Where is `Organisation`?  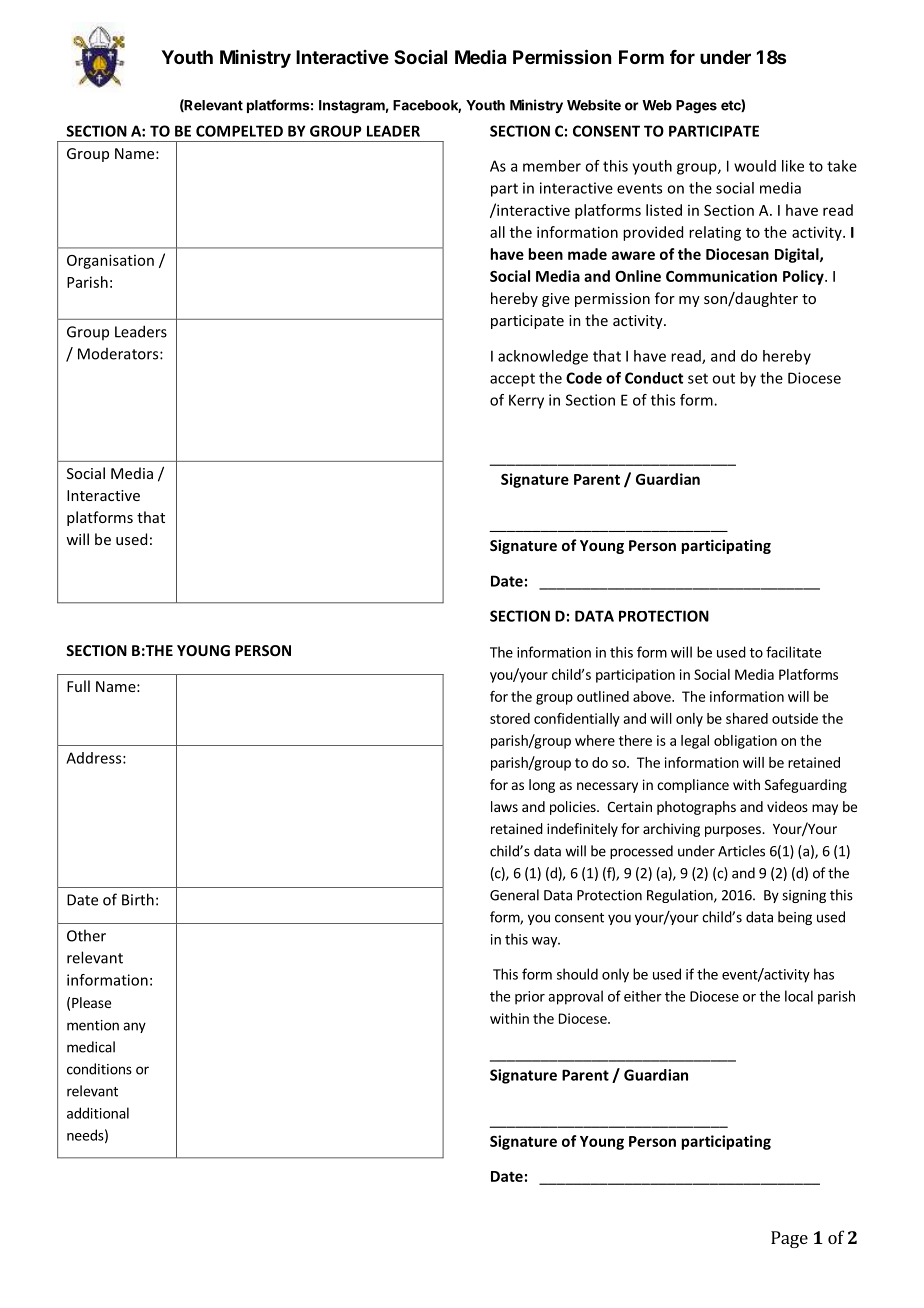
Organisation is located at coordinates (110, 261).
